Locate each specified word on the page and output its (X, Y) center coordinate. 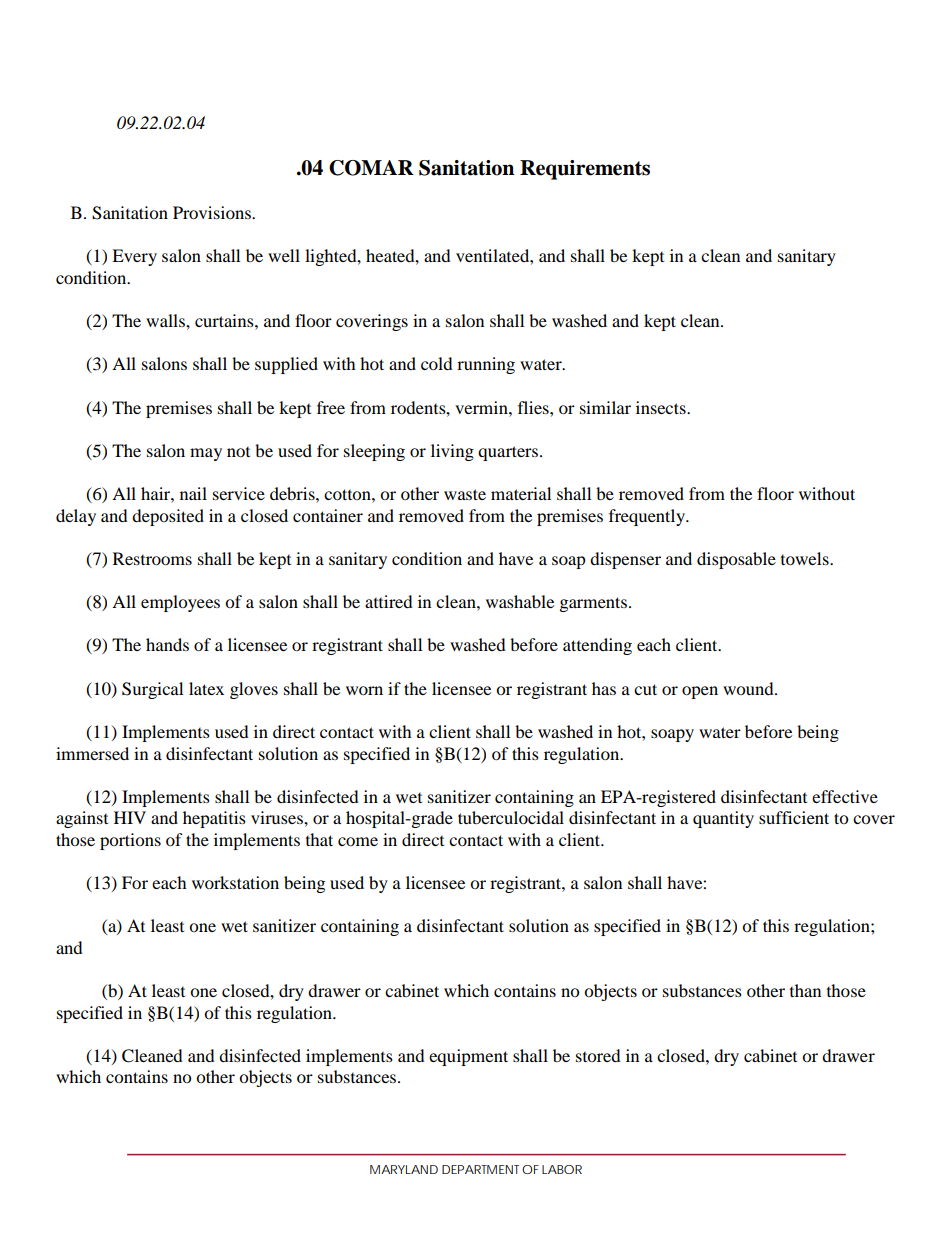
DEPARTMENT (480, 1169)
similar (605, 407)
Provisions (213, 212)
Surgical (152, 690)
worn (364, 690)
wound (749, 688)
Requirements (585, 170)
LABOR (562, 1169)
